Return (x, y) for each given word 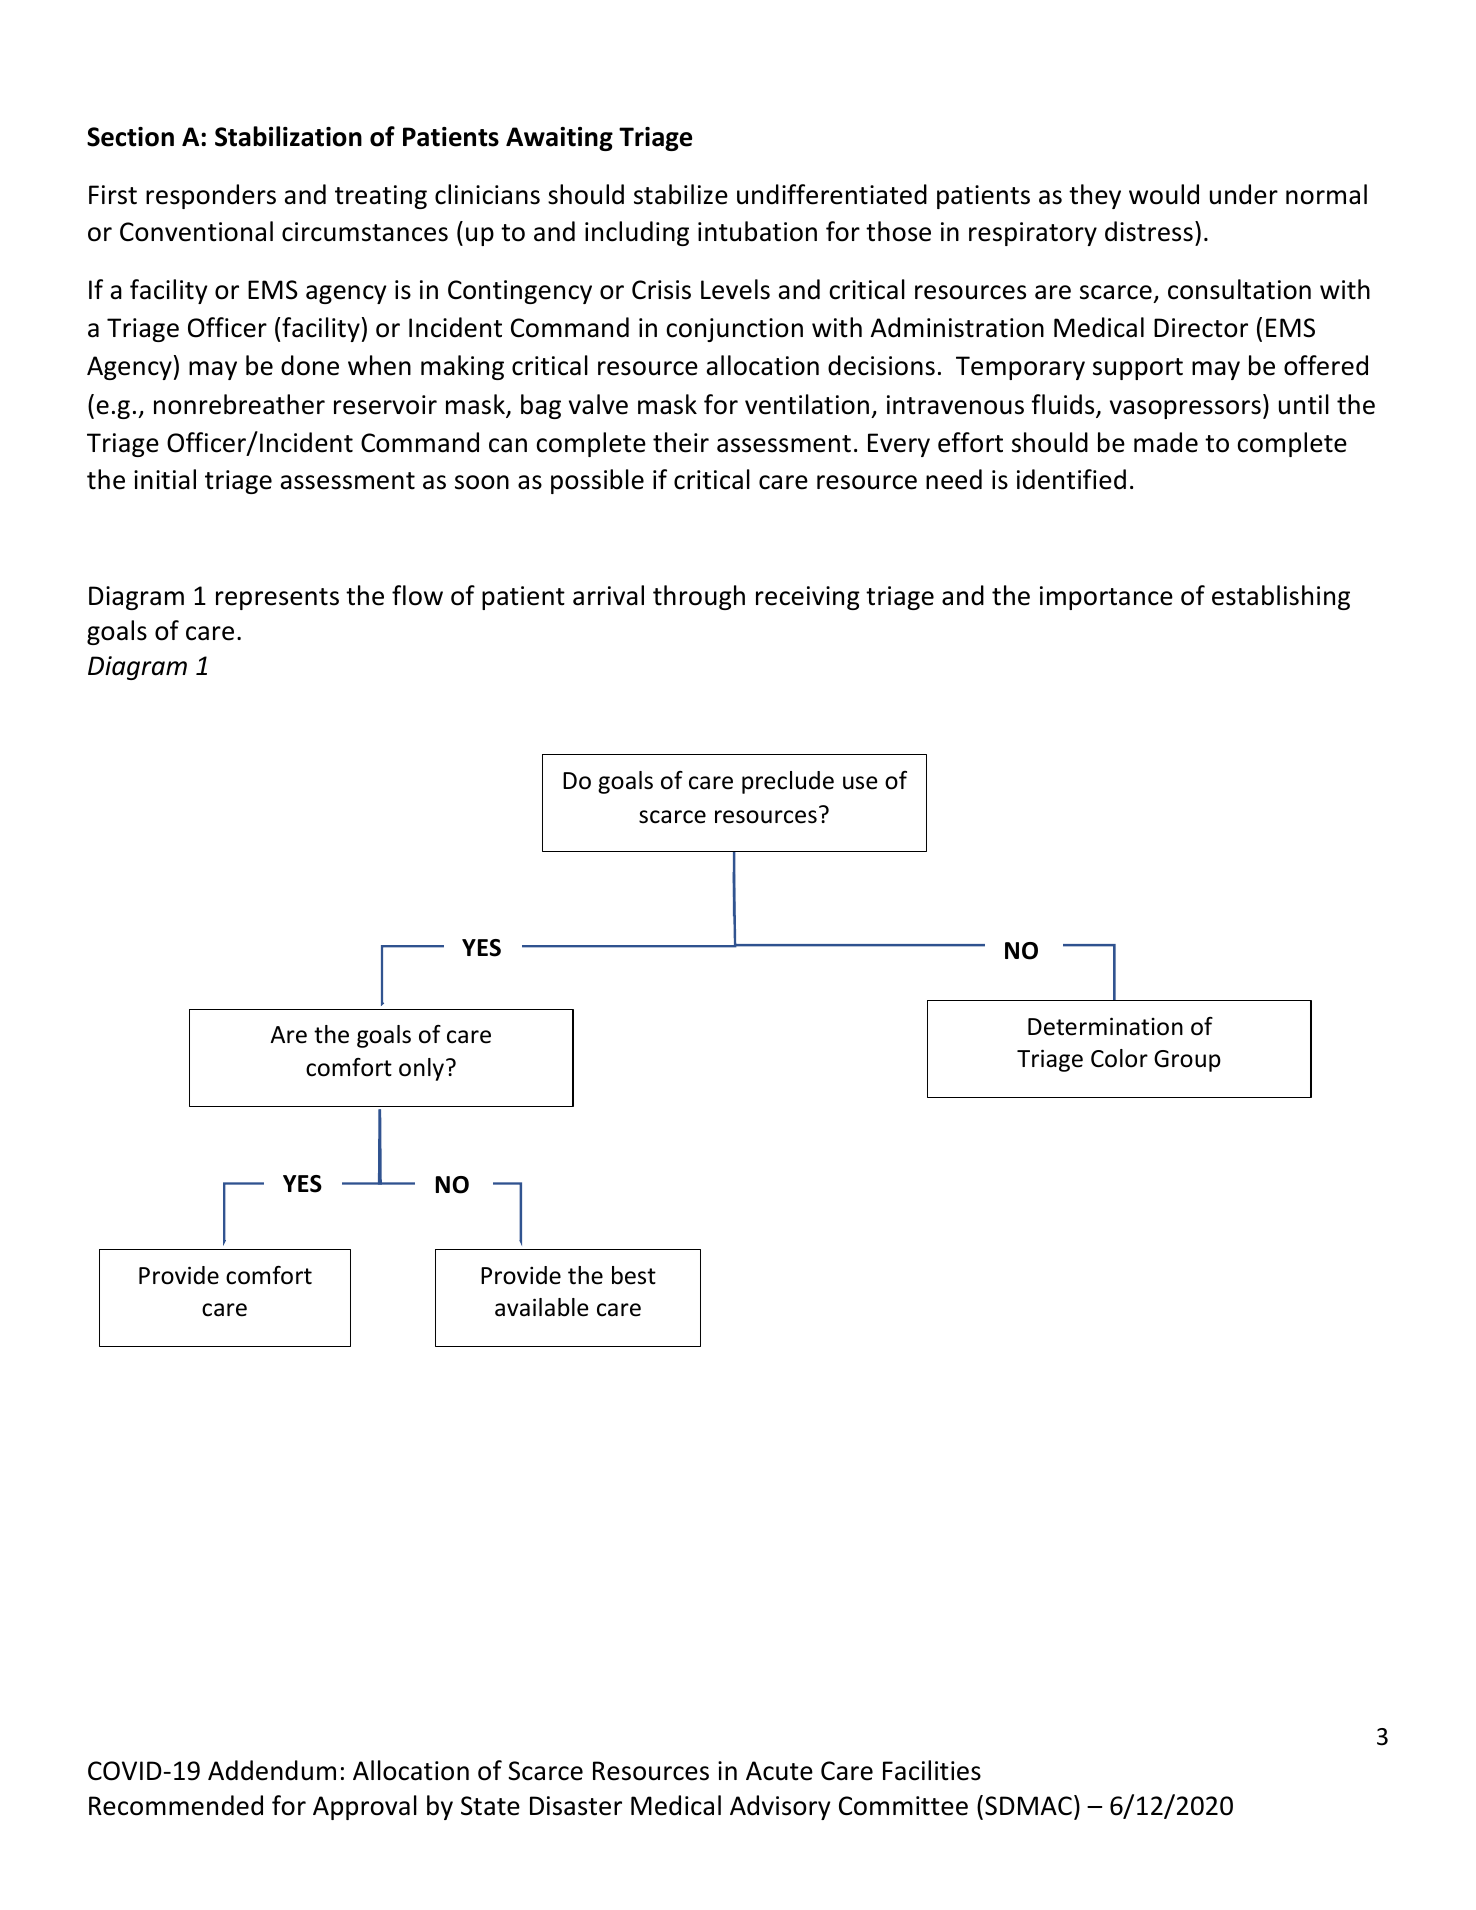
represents (277, 599)
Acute (779, 1771)
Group (1187, 1061)
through (699, 597)
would (1164, 194)
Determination (1105, 1026)
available (541, 1307)
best (634, 1275)
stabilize (681, 194)
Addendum (272, 1770)
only (421, 1069)
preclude (788, 782)
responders (211, 196)
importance (1106, 598)
